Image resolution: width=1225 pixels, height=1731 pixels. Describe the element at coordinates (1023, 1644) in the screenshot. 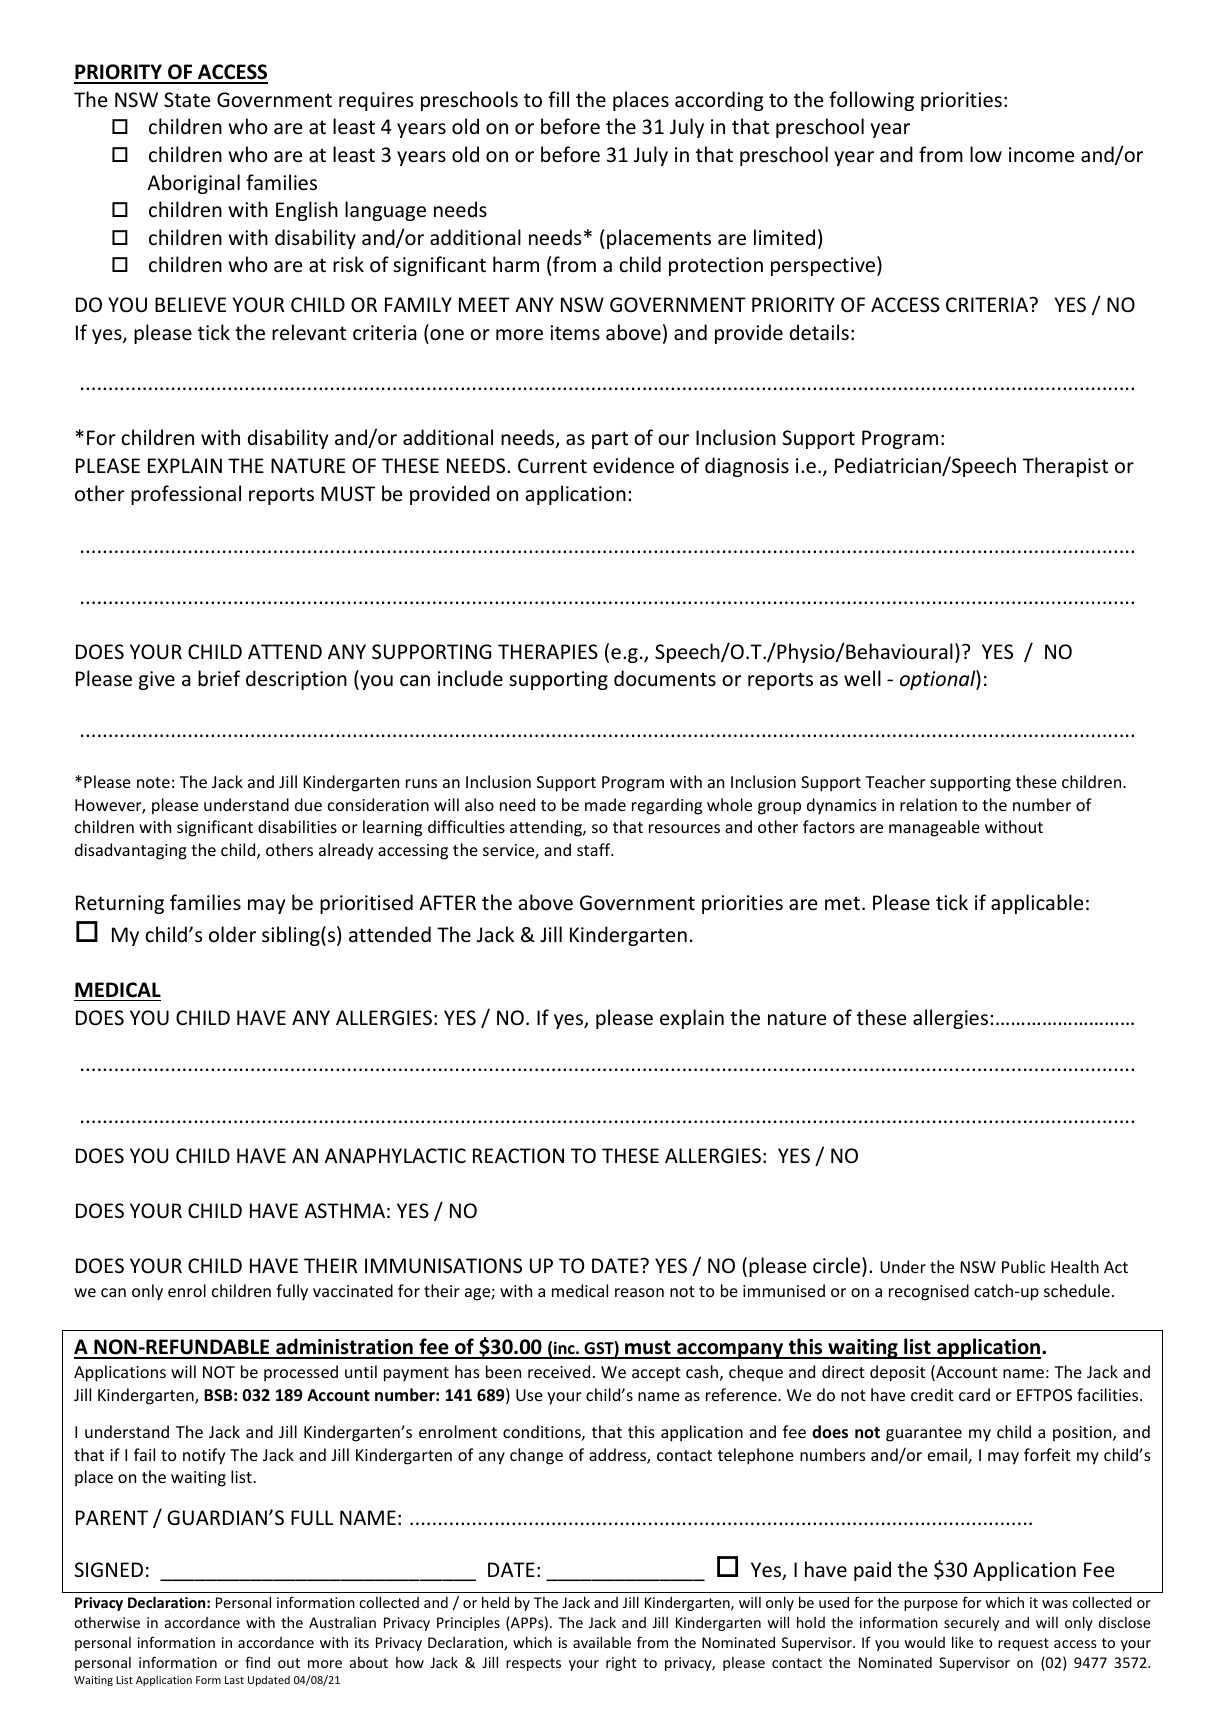

I see `request` at that location.
